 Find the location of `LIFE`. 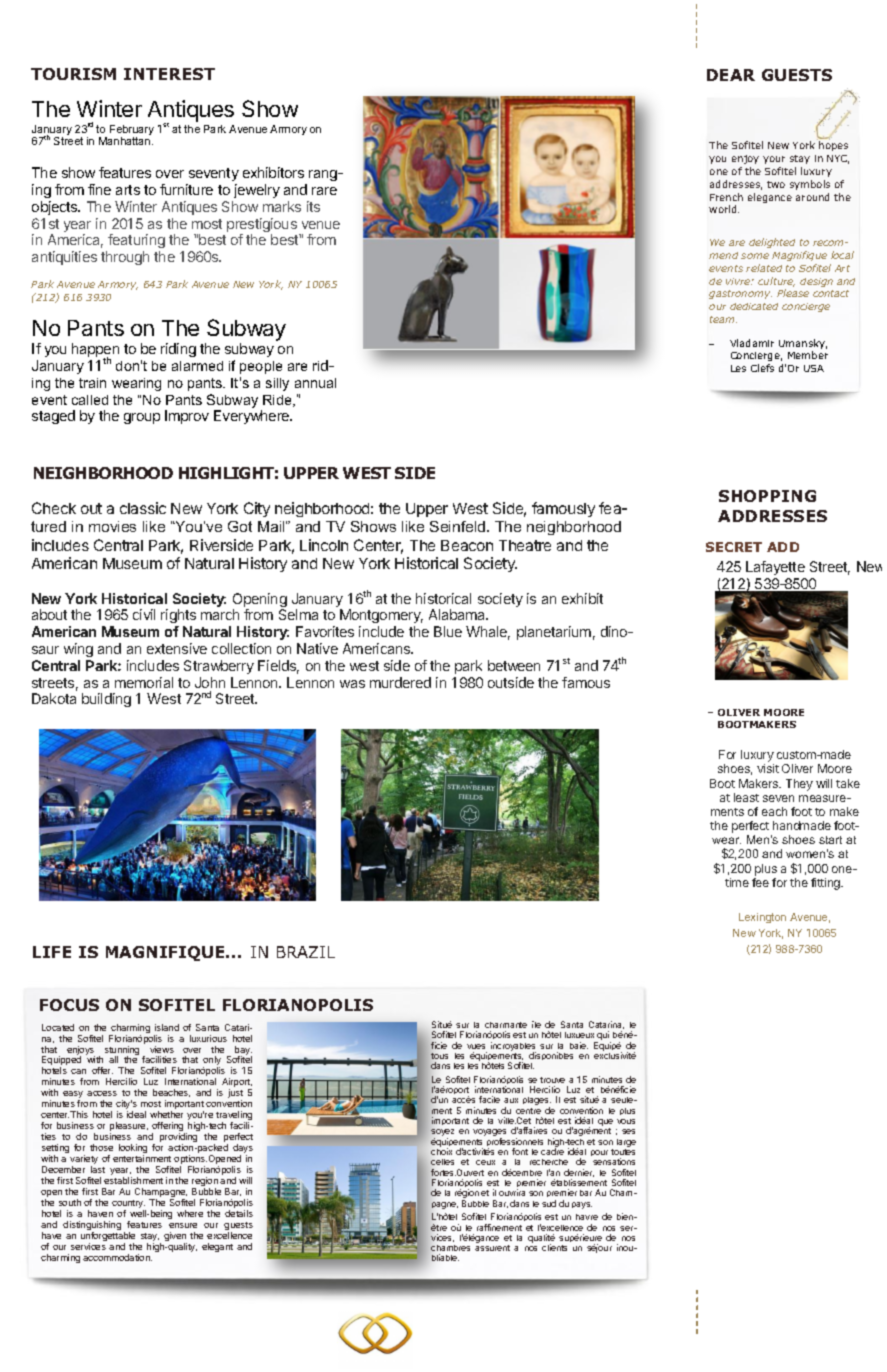

LIFE is located at coordinates (52, 952).
